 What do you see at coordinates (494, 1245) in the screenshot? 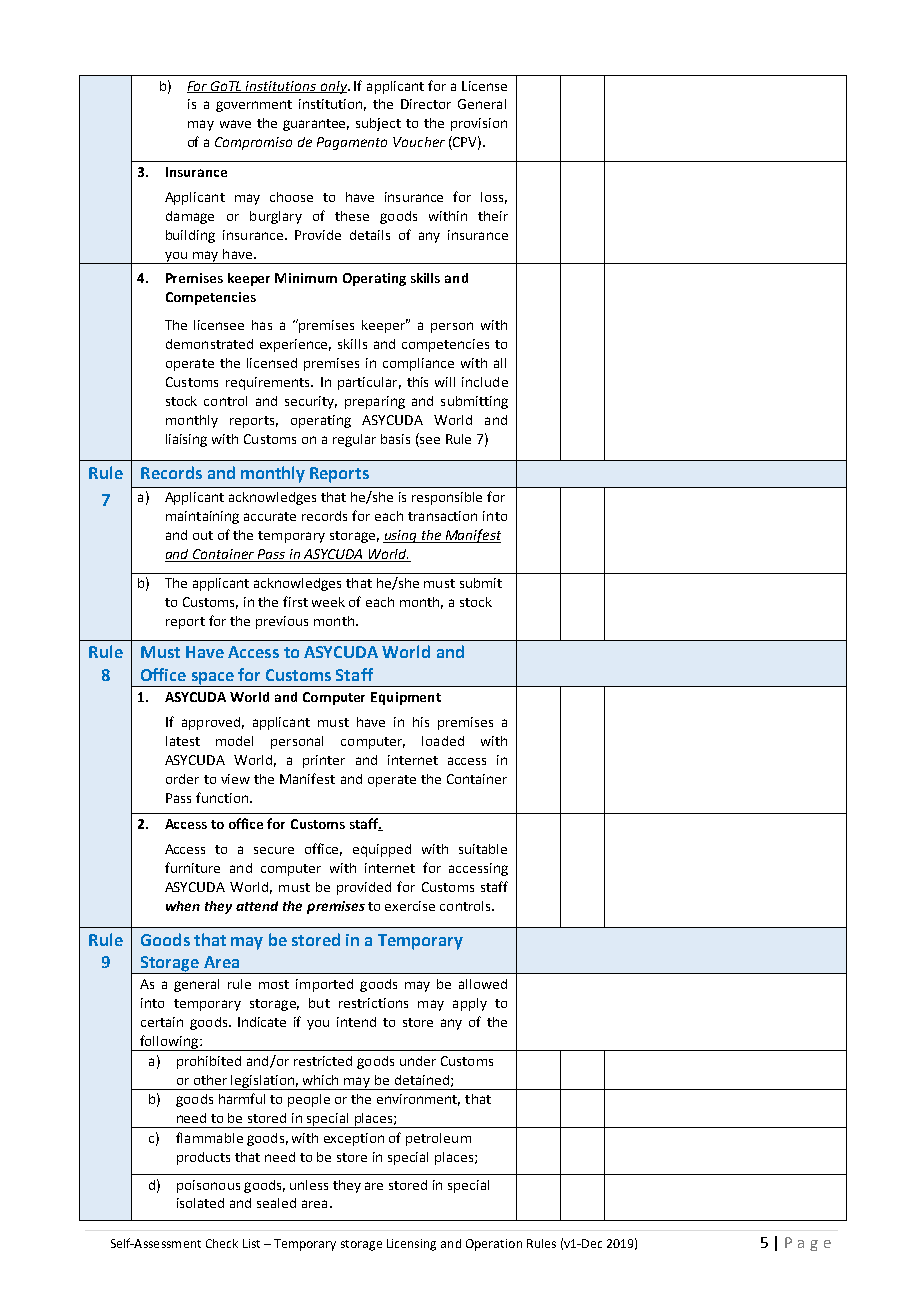
I see `Operation` at bounding box center [494, 1245].
